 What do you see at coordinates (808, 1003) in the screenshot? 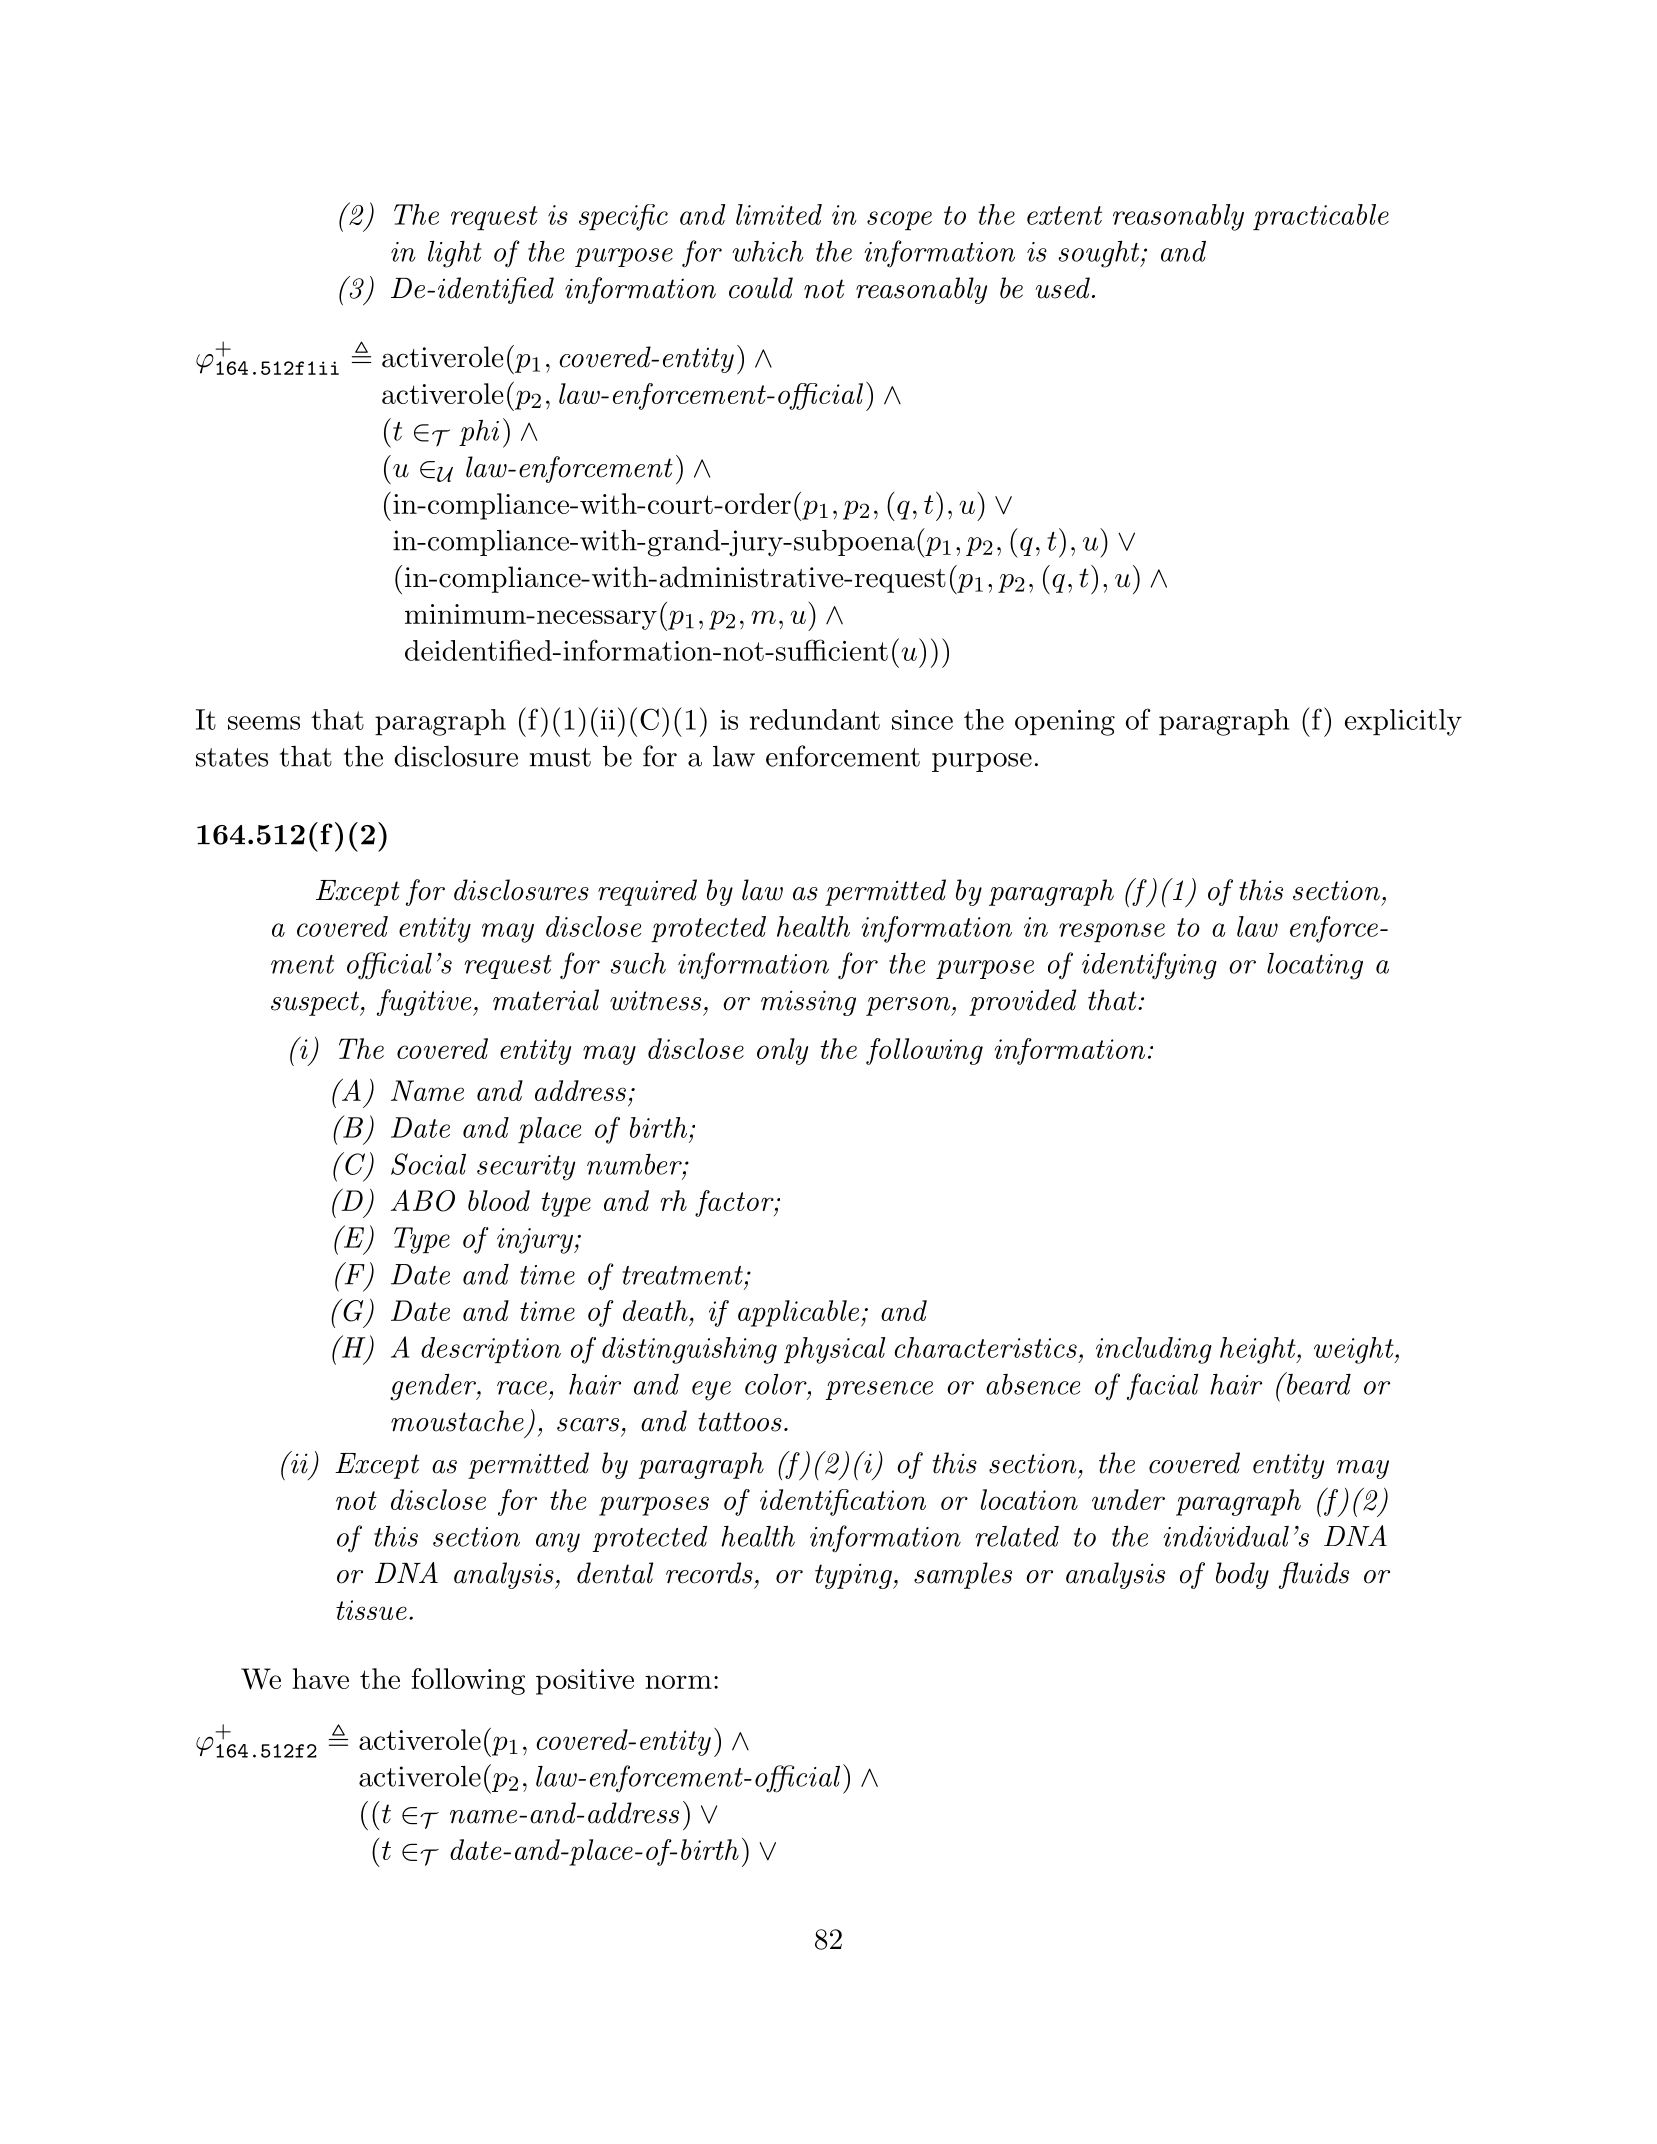
I see `missing` at bounding box center [808, 1003].
